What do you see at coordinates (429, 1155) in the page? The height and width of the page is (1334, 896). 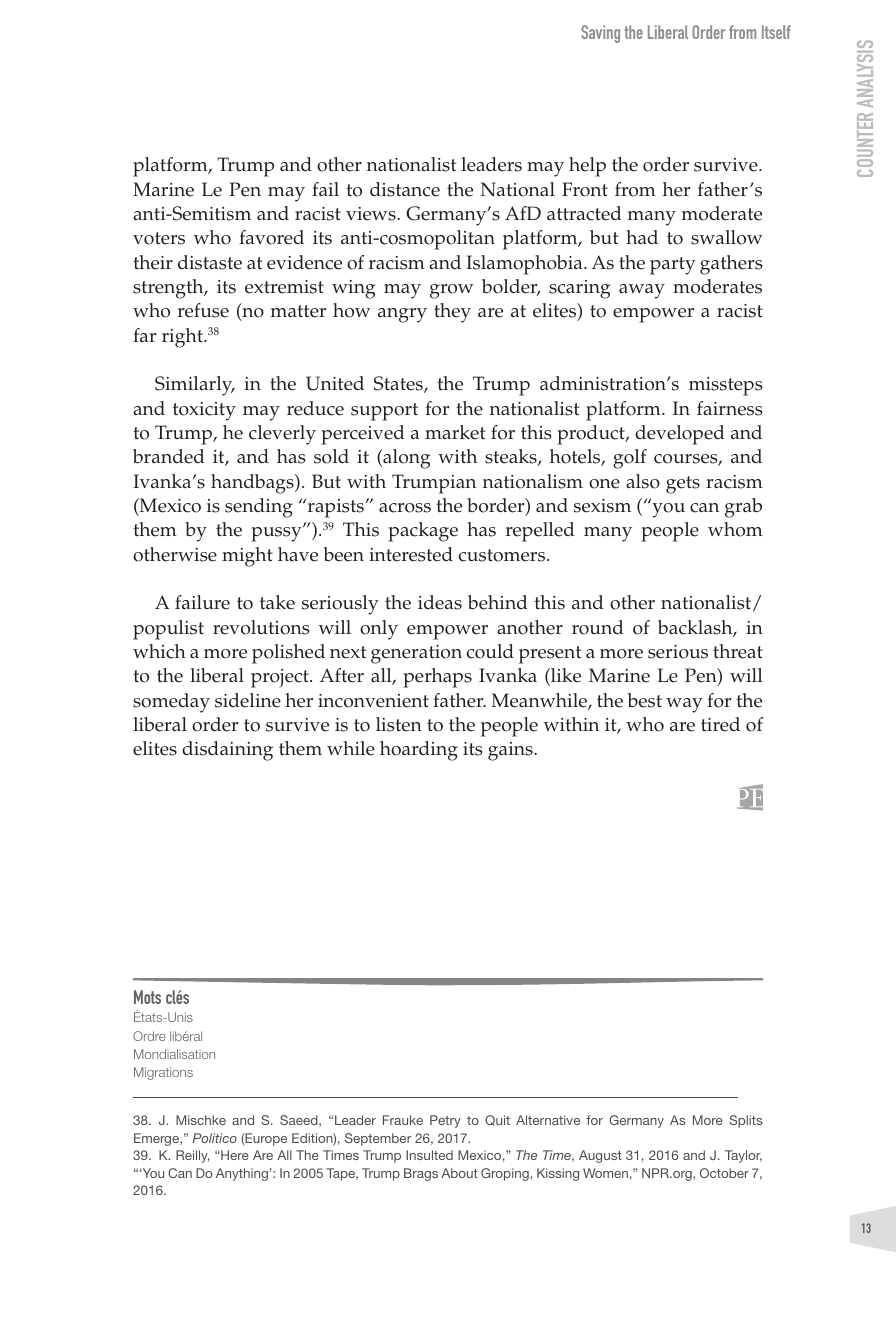 I see `Insulted` at bounding box center [429, 1155].
